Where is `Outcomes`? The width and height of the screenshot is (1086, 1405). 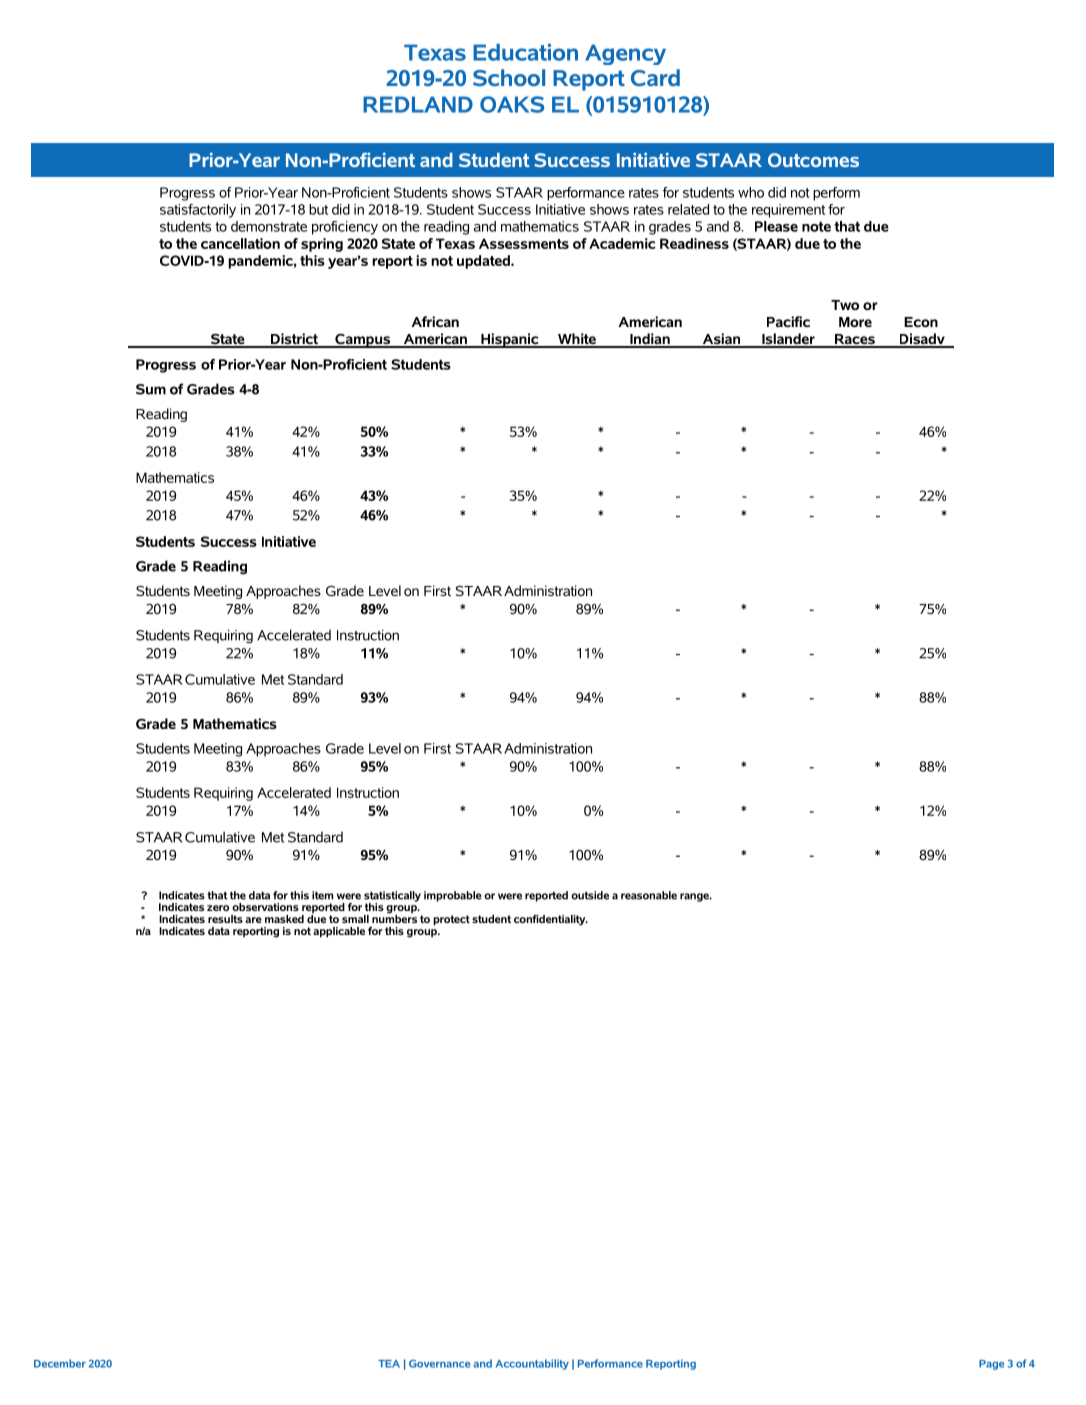
Outcomes is located at coordinates (813, 160).
